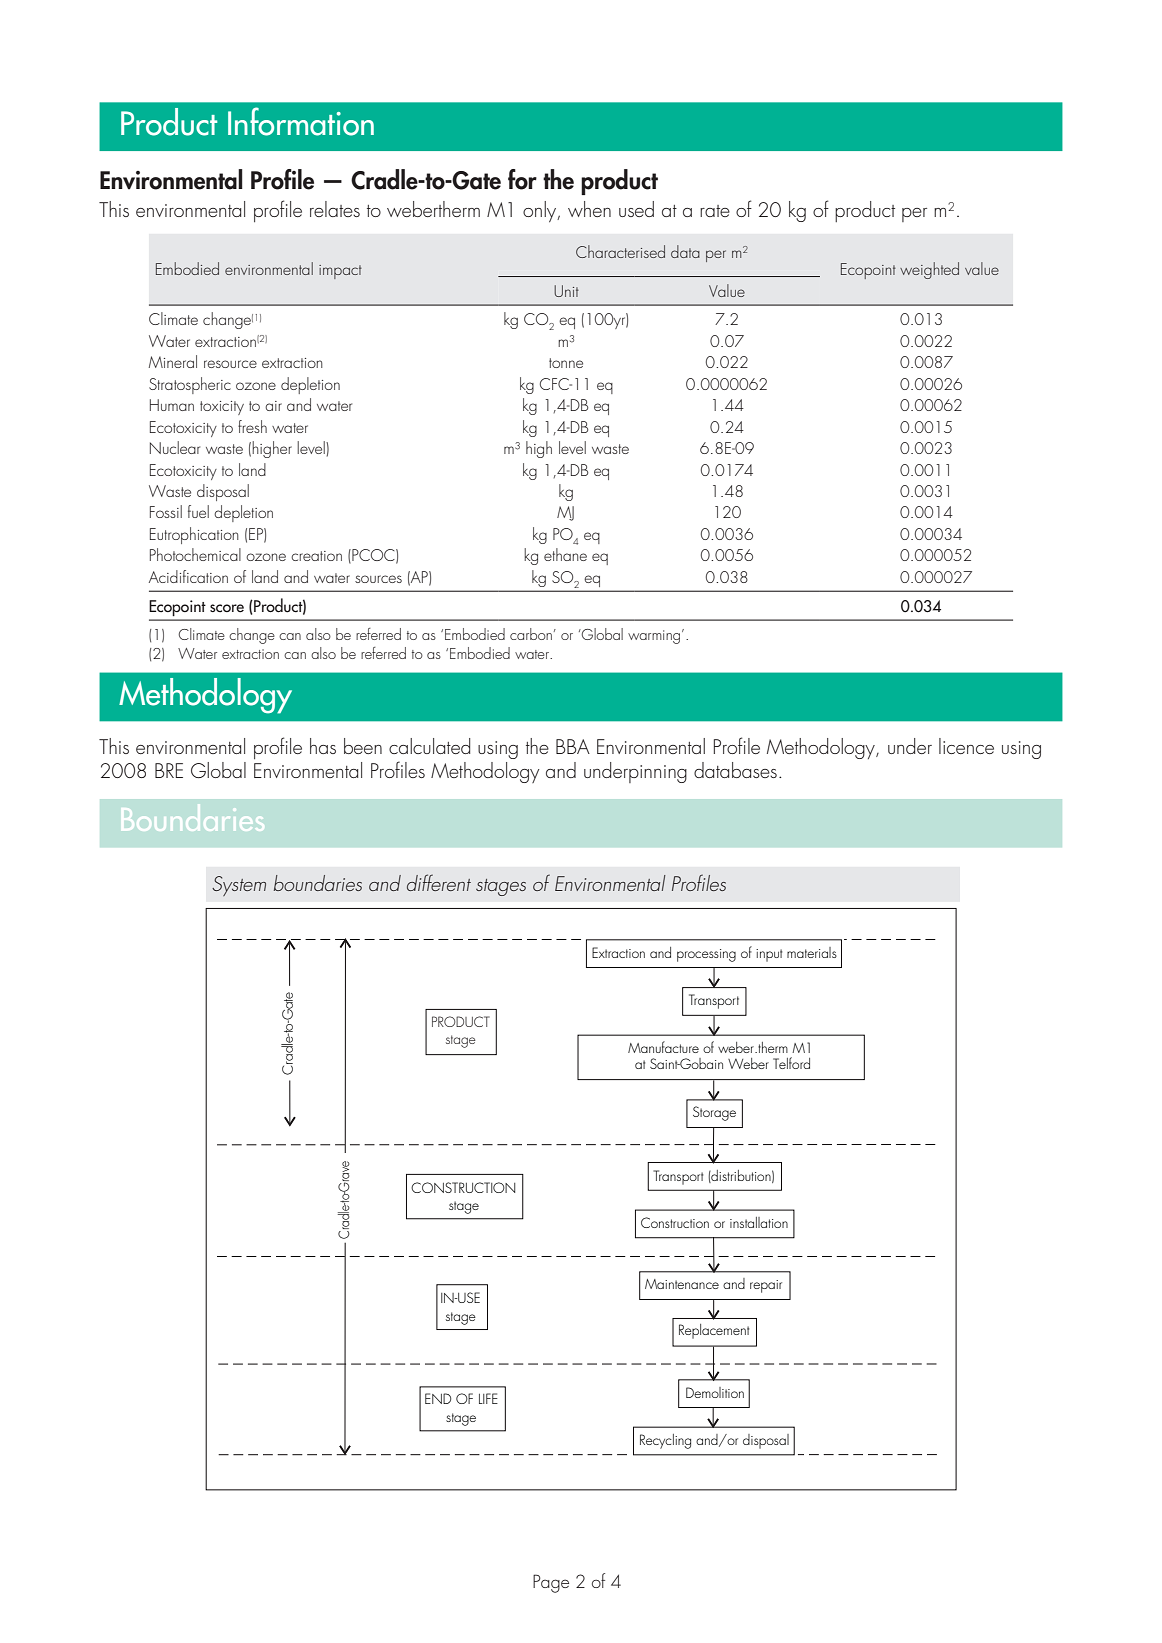 Image resolution: width=1162 pixels, height=1643 pixels. Describe the element at coordinates (438, 1398) in the screenshot. I see `END` at that location.
